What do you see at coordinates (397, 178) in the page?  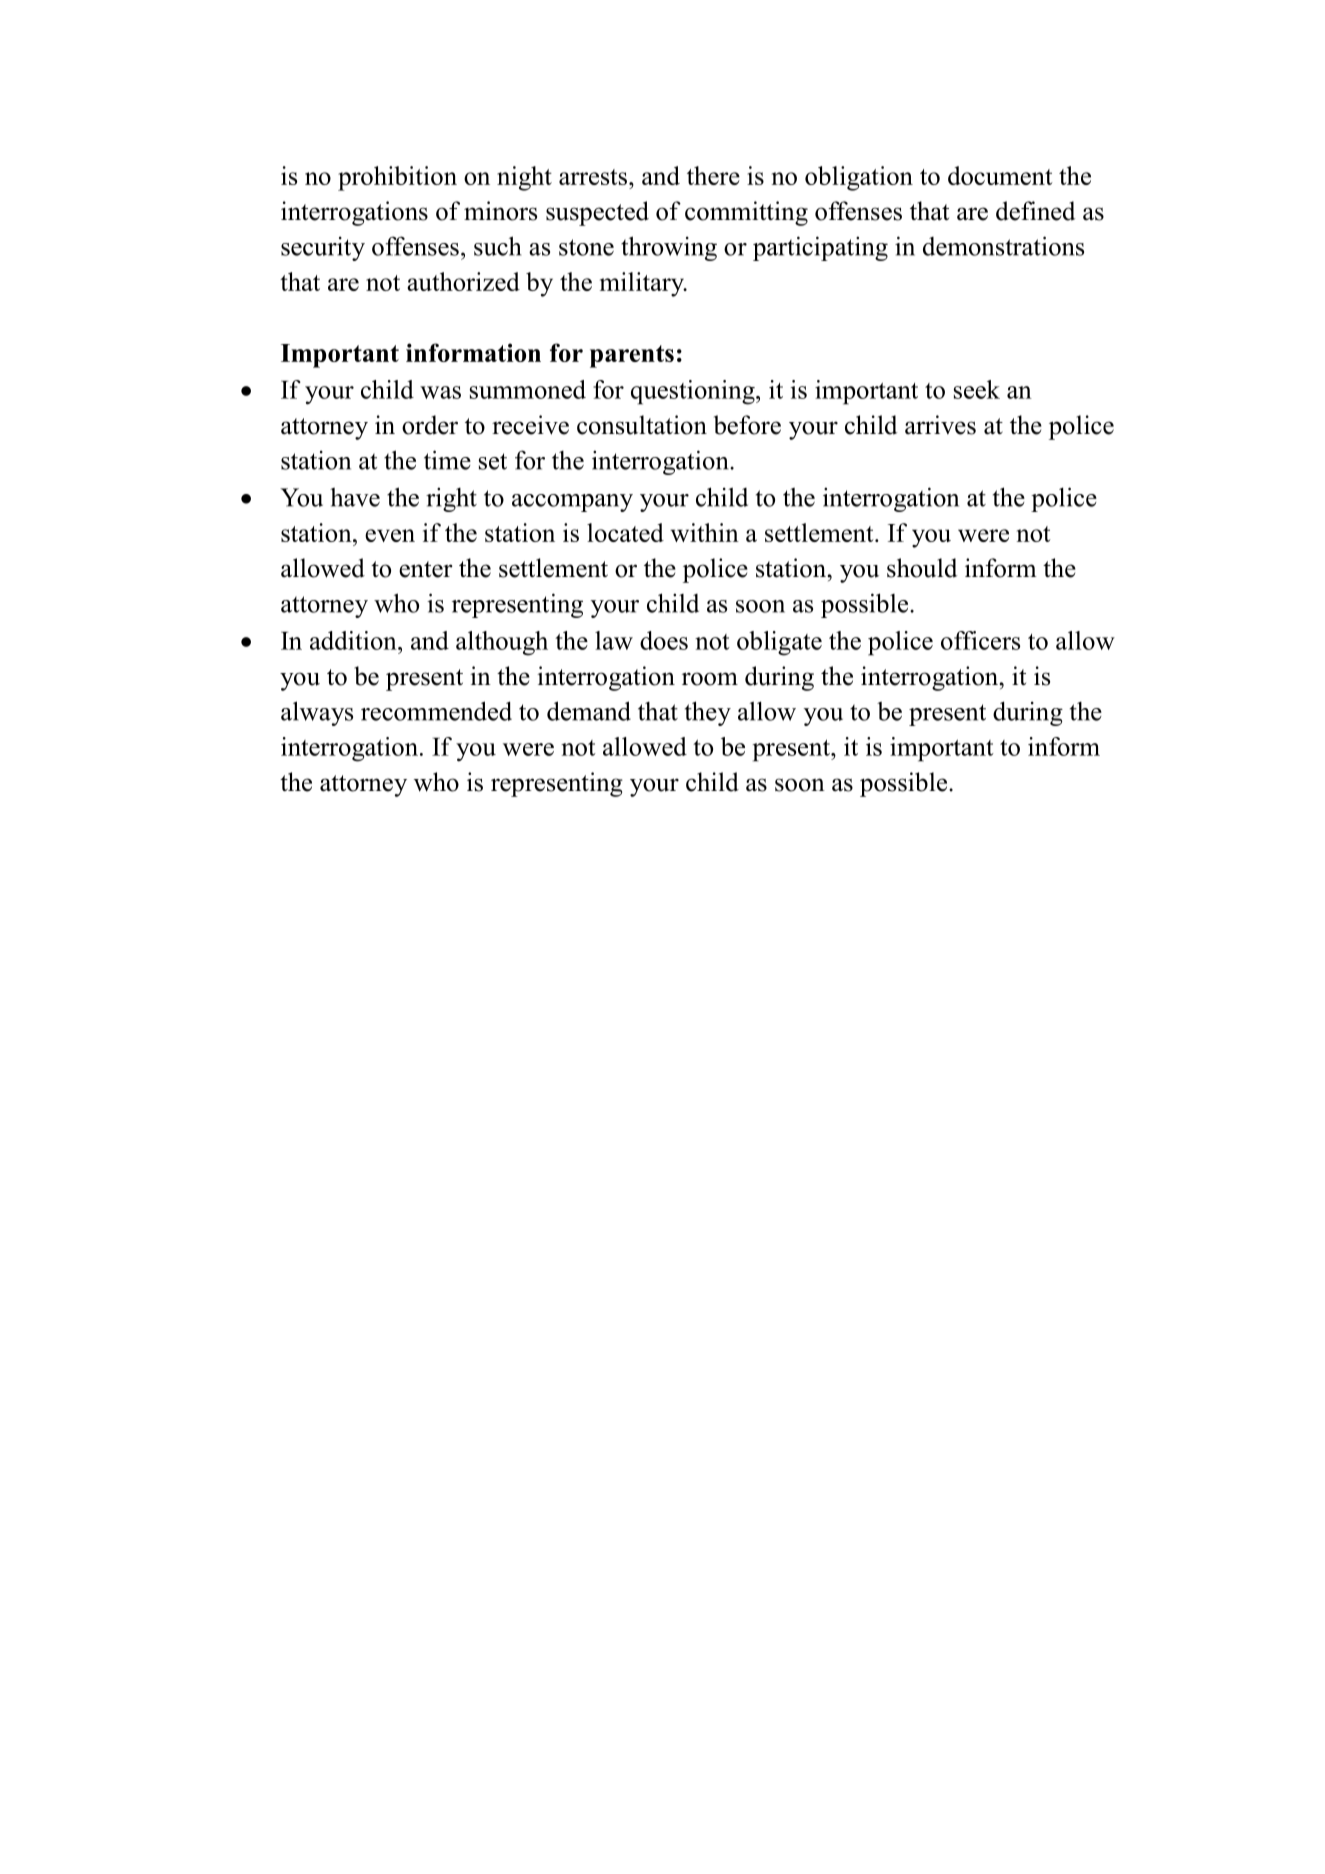 I see `prohibition` at bounding box center [397, 178].
